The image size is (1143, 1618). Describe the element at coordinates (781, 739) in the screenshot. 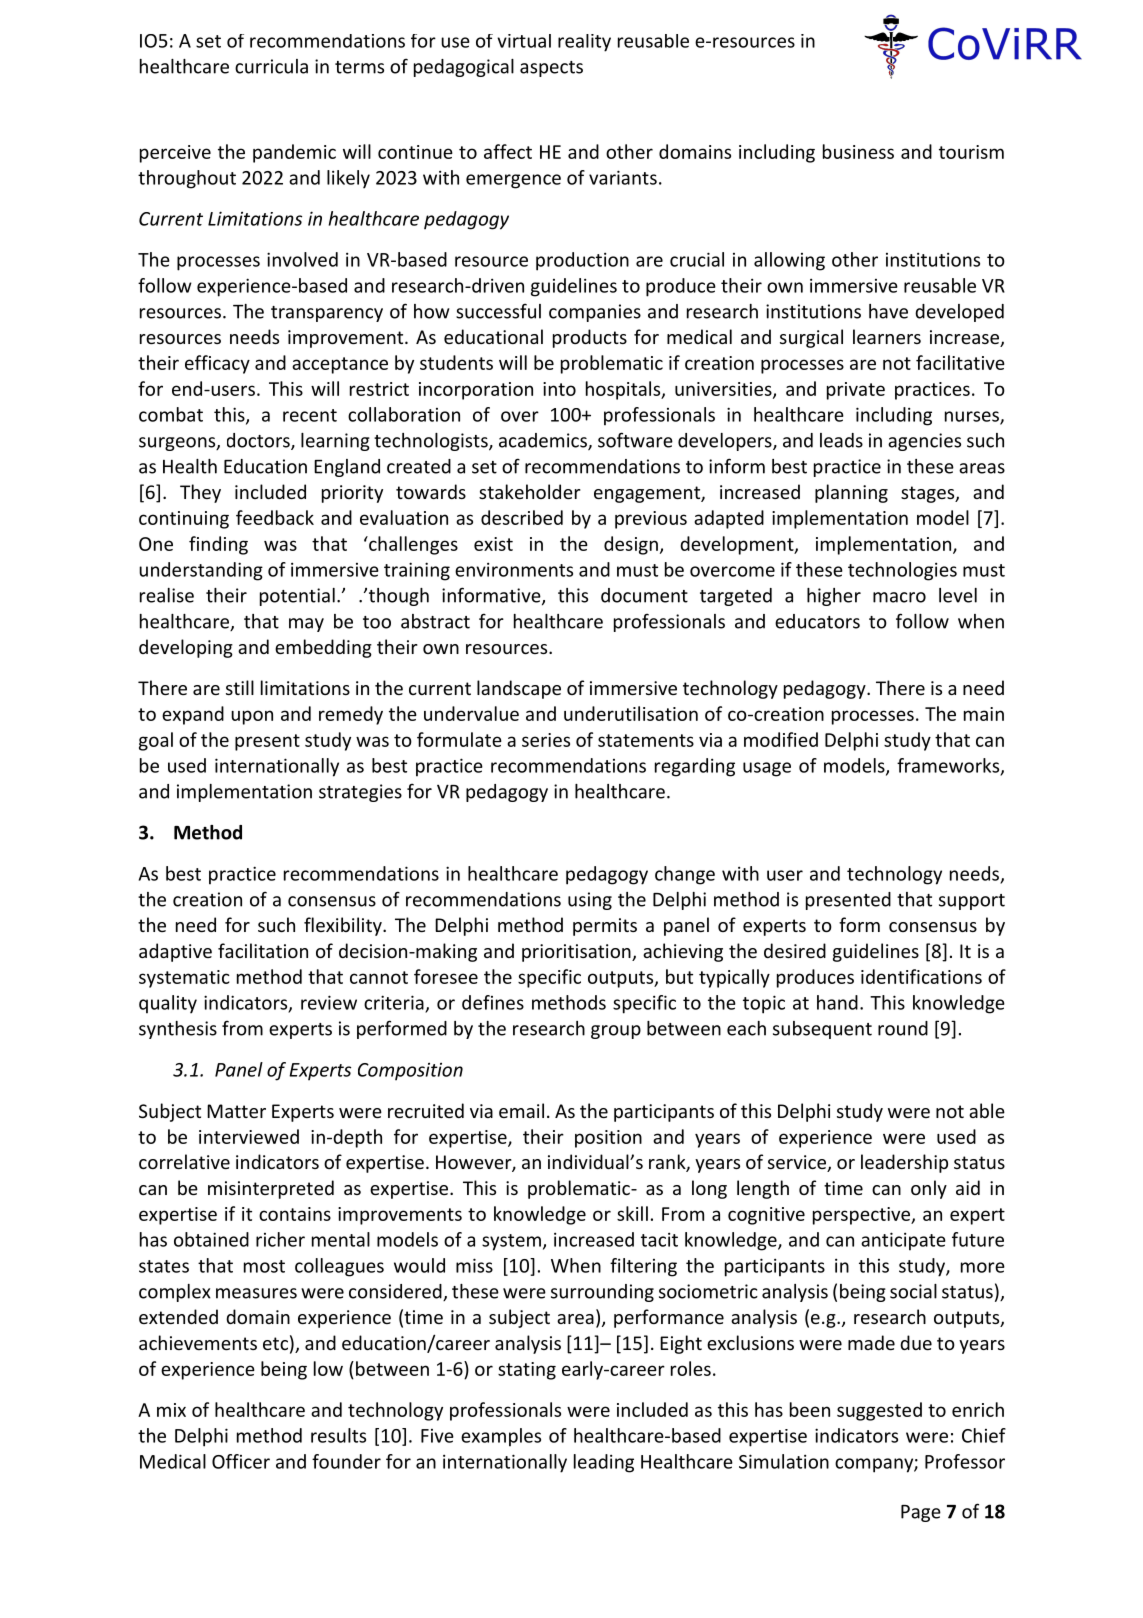

I see `modified` at that location.
